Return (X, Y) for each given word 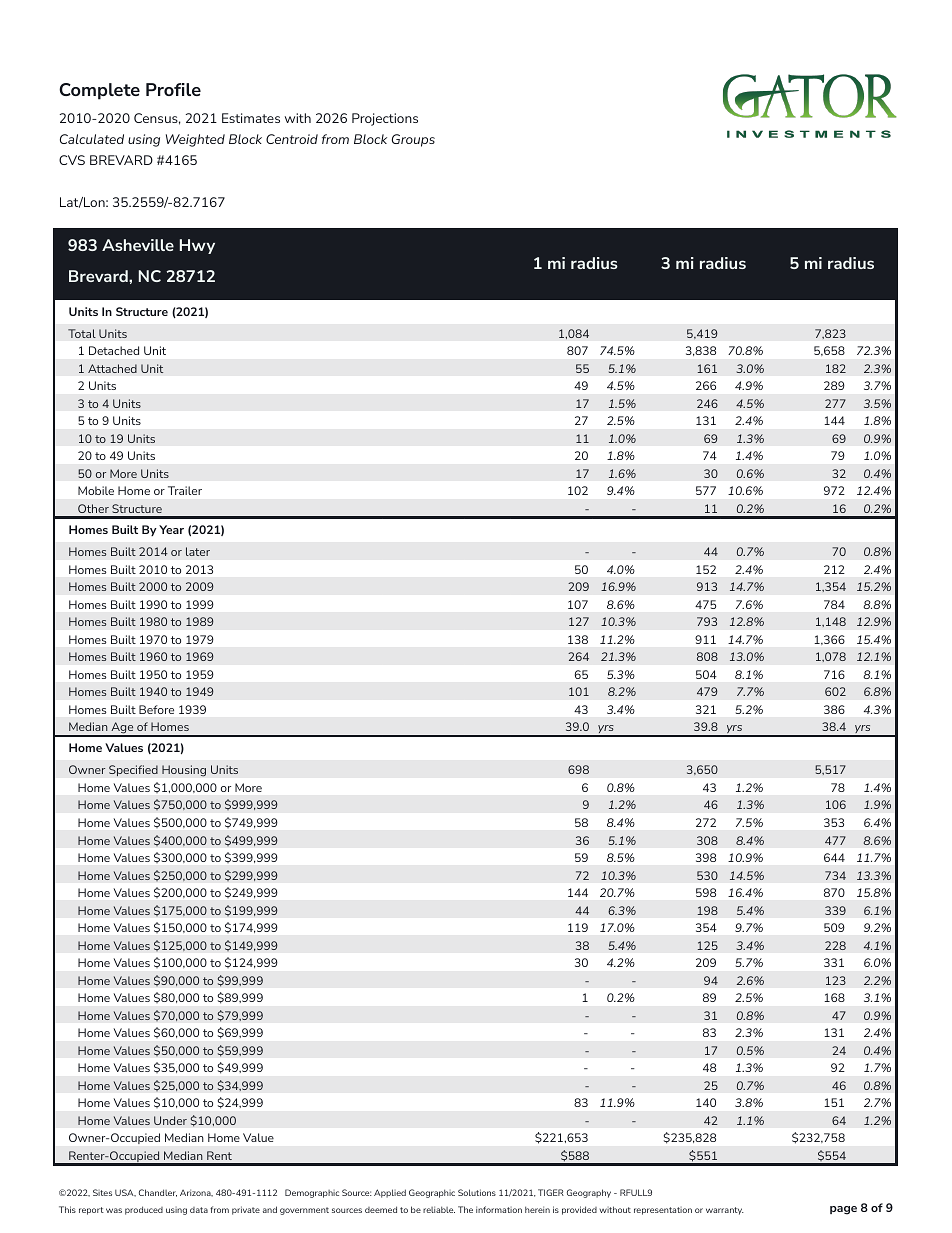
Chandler (158, 1193)
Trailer (185, 490)
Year (171, 529)
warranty (725, 1211)
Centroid (292, 139)
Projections (385, 119)
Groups (413, 140)
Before (156, 709)
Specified (133, 770)
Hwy (197, 246)
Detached (114, 350)
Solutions (477, 1192)
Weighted (195, 140)
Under (170, 1120)
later (198, 551)
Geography (589, 1193)
